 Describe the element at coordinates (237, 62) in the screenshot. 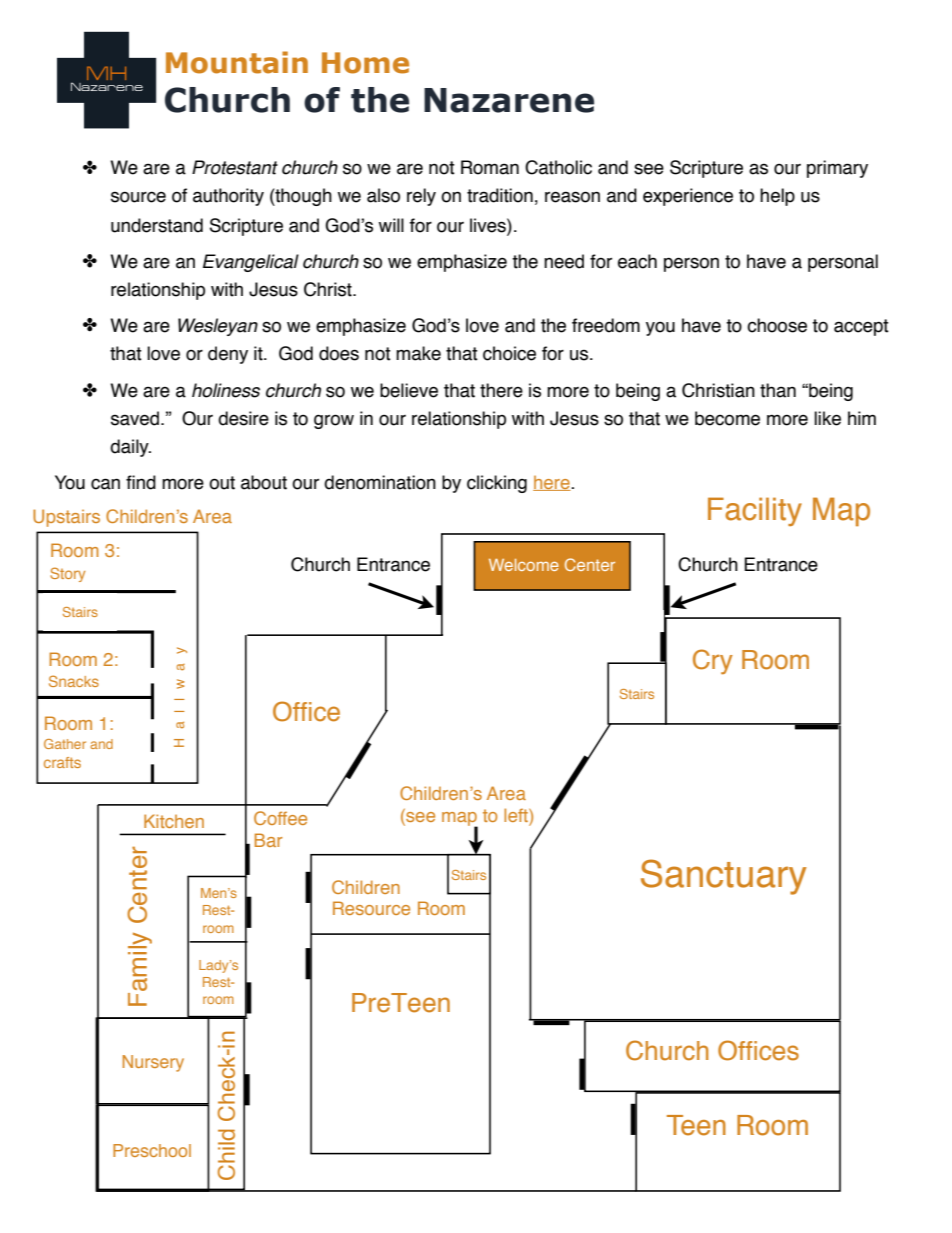

I see `Mountain` at that location.
